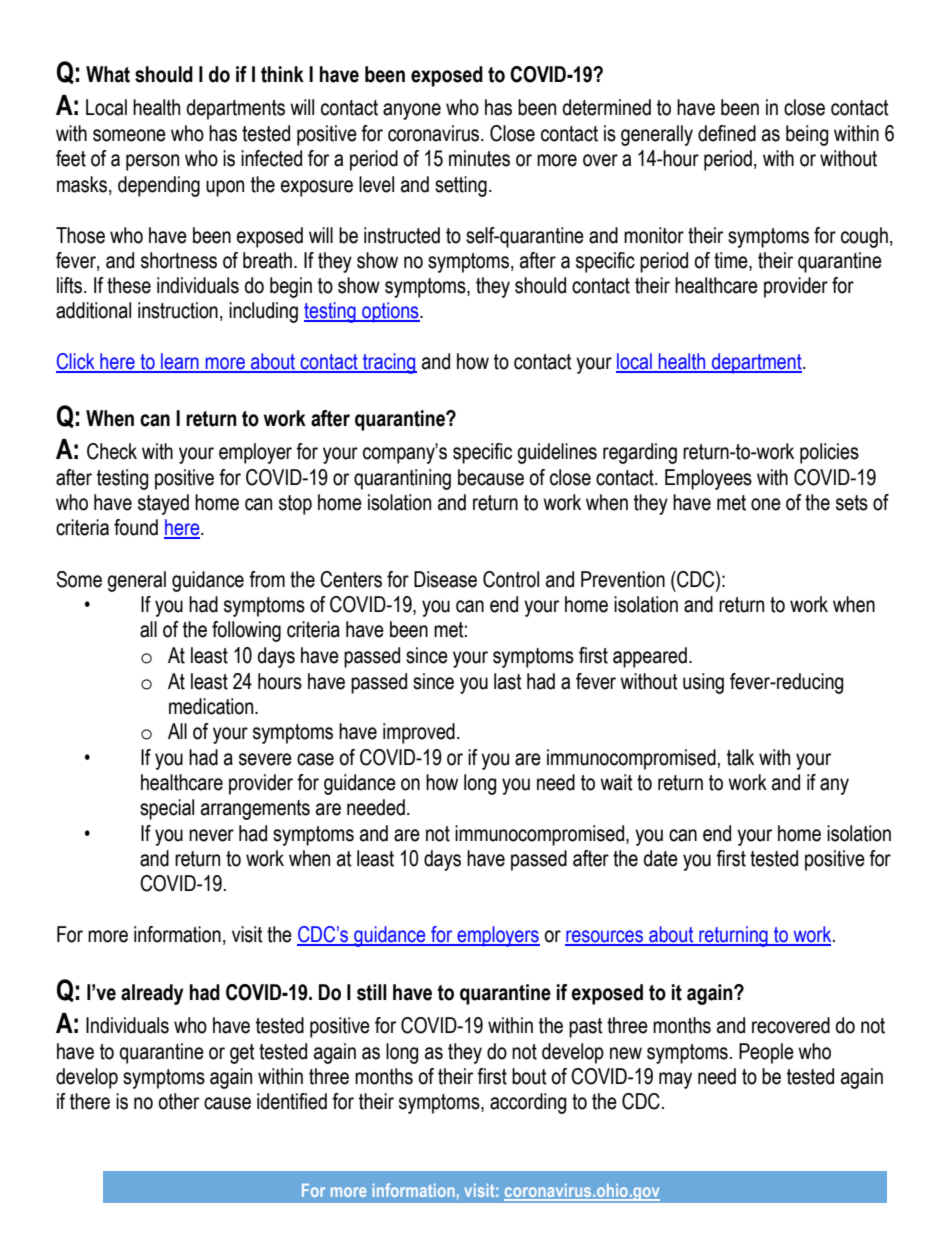 The height and width of the screenshot is (1233, 952). I want to click on learn, so click(180, 362).
